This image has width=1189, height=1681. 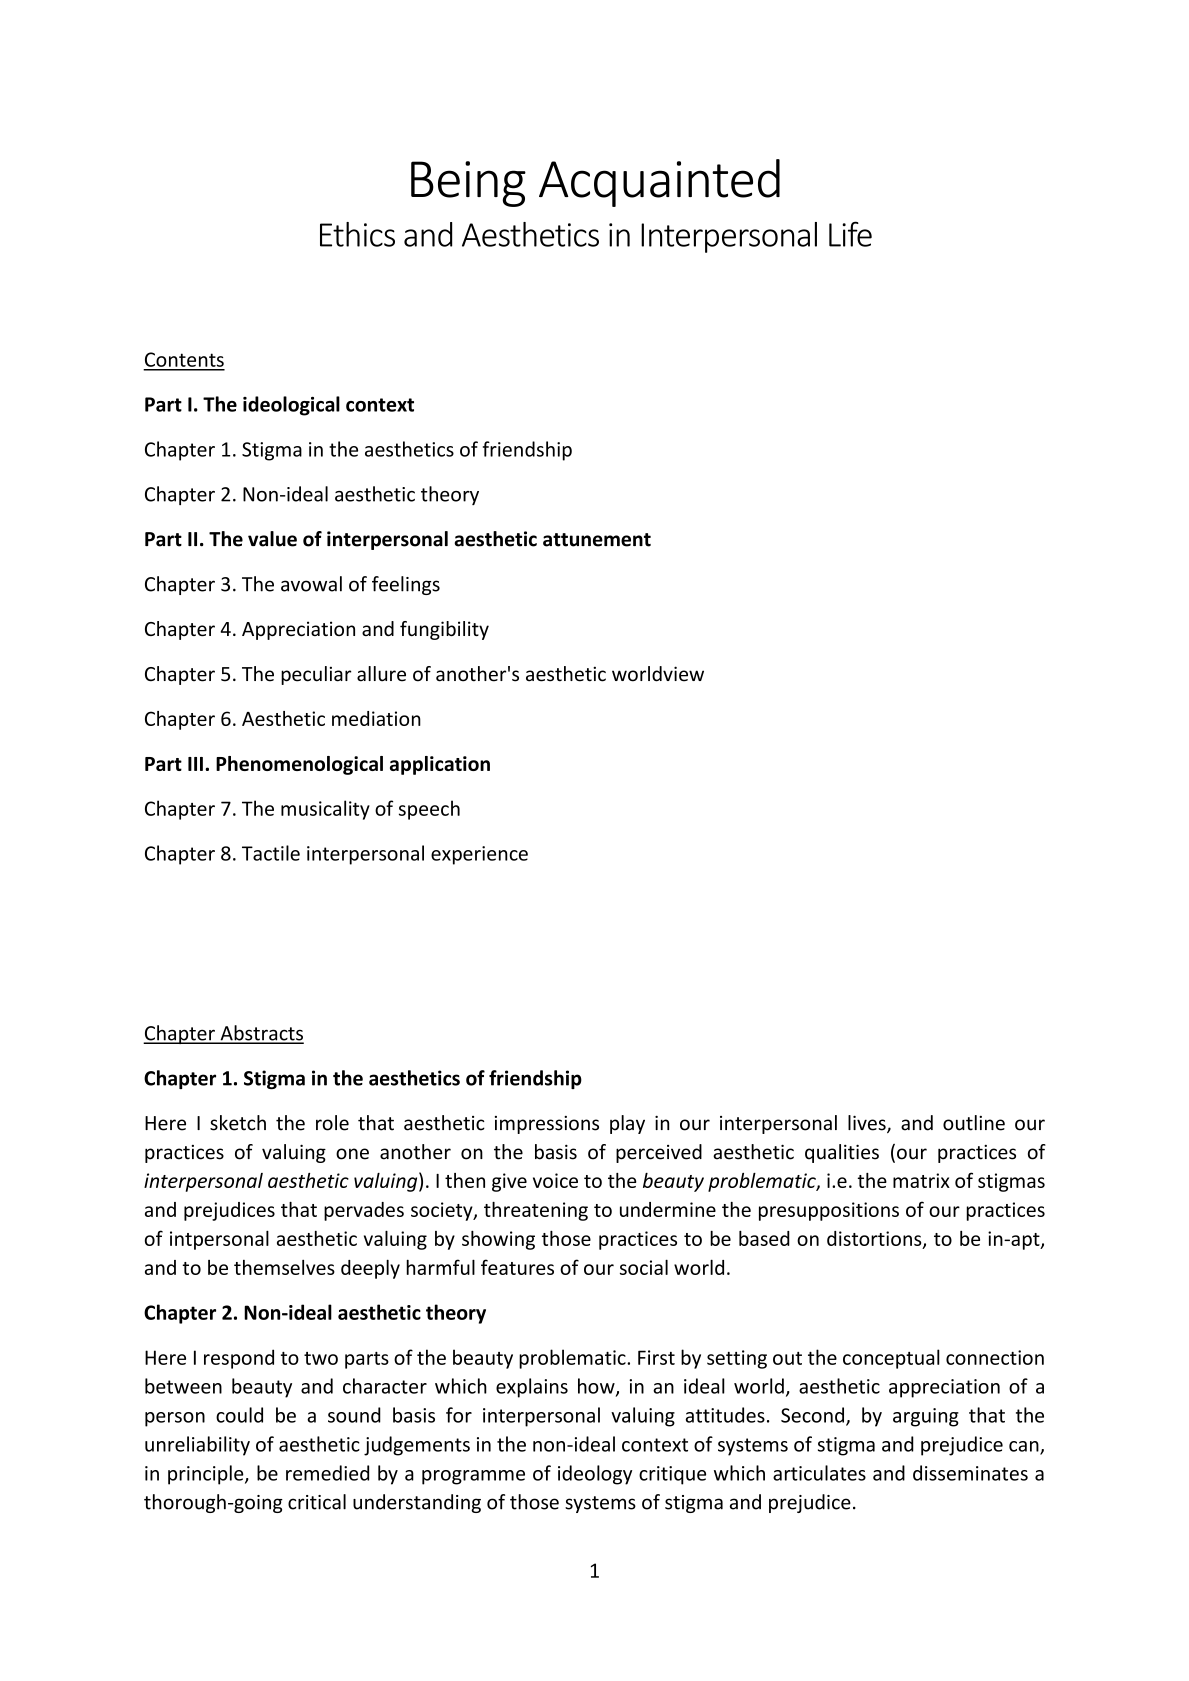 I want to click on play, so click(x=627, y=1124).
